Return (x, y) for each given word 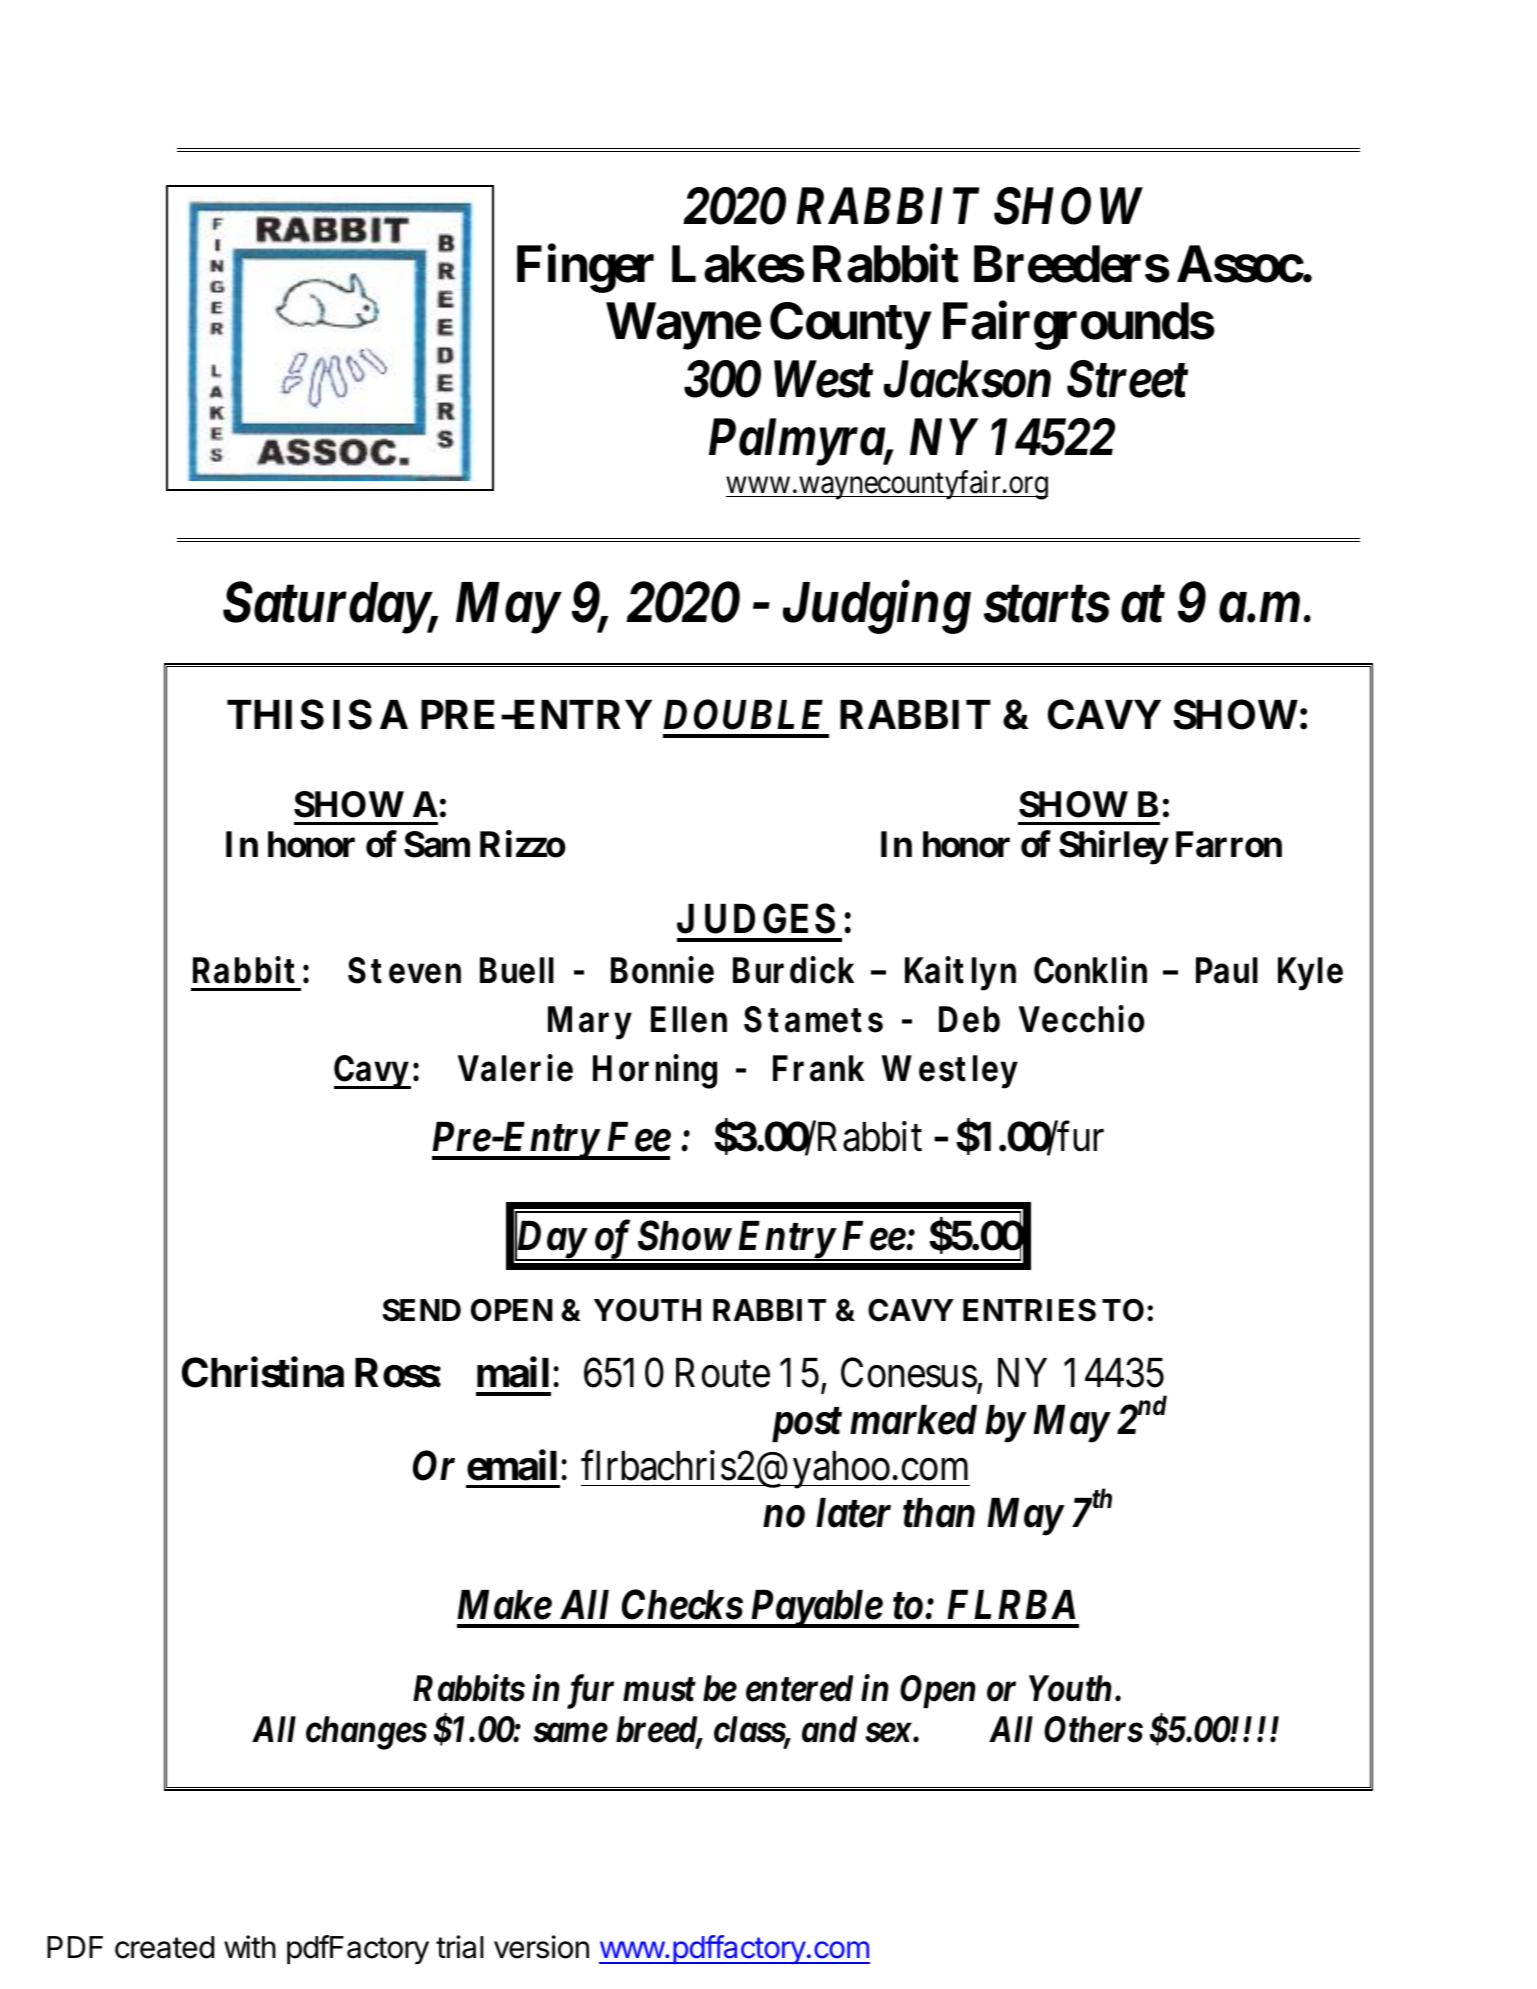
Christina (263, 1373)
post (807, 1425)
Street (1127, 379)
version (541, 1947)
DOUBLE (743, 715)
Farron (1229, 845)
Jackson (967, 379)
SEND (422, 1310)
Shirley (1113, 848)
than (939, 1513)
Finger (585, 269)
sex (888, 1733)
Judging (877, 607)
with (250, 1946)
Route (723, 1373)
